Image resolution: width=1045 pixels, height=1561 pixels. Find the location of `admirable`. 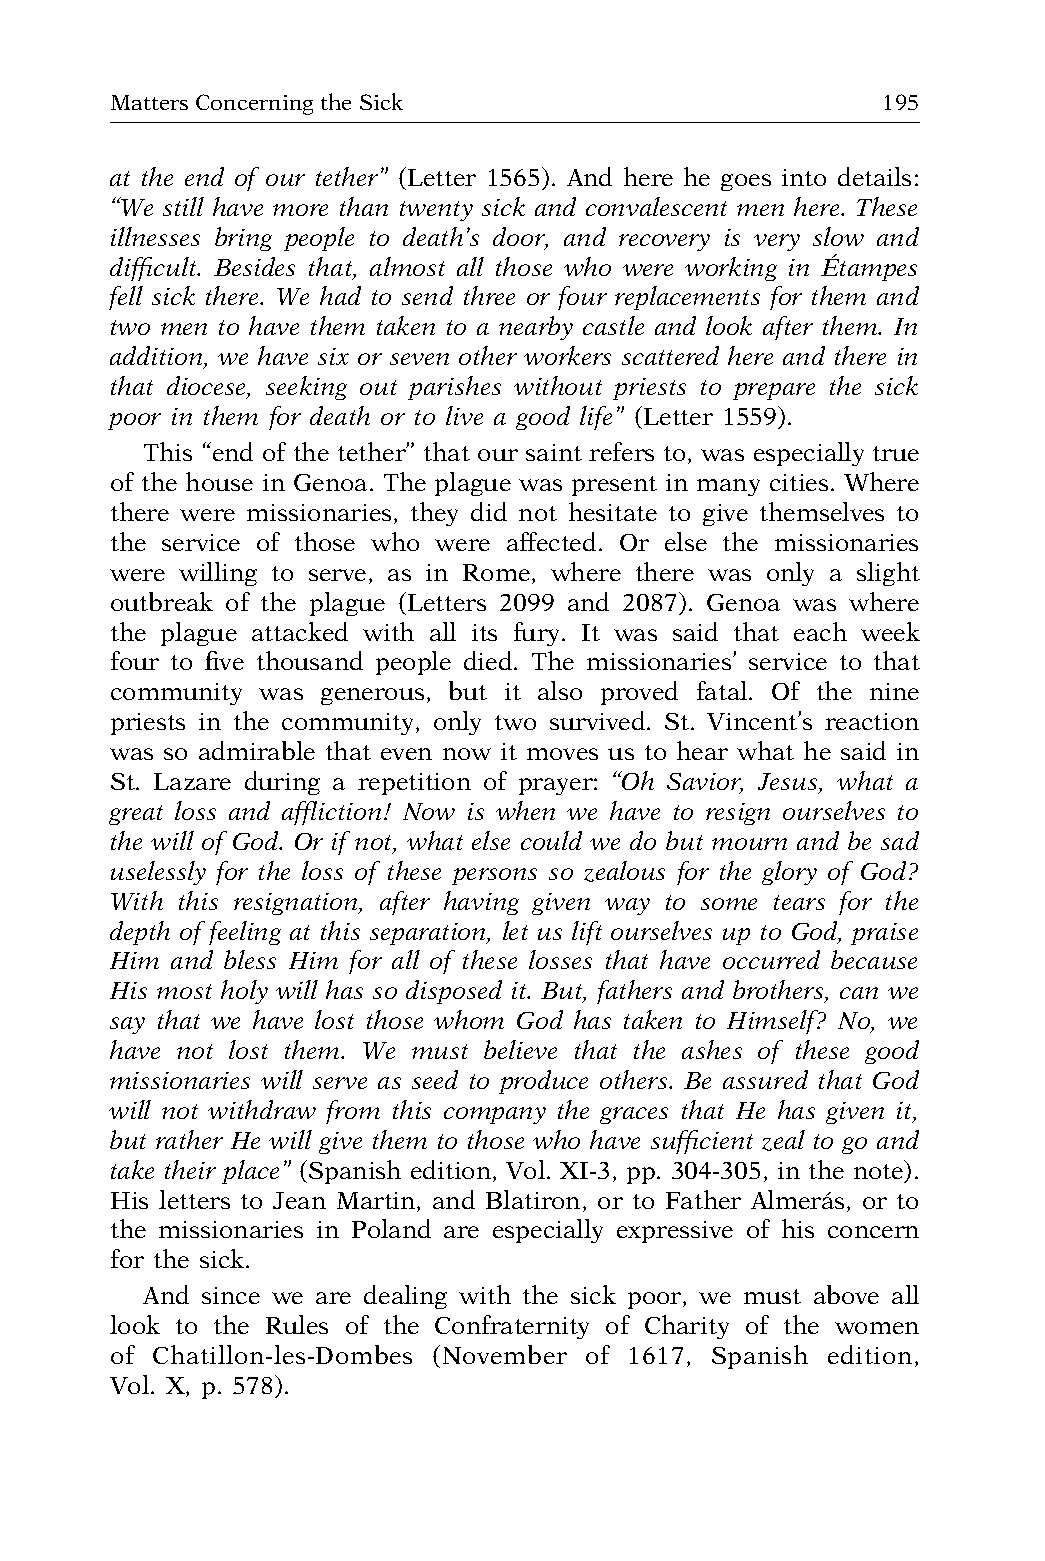

admirable is located at coordinates (257, 750).
